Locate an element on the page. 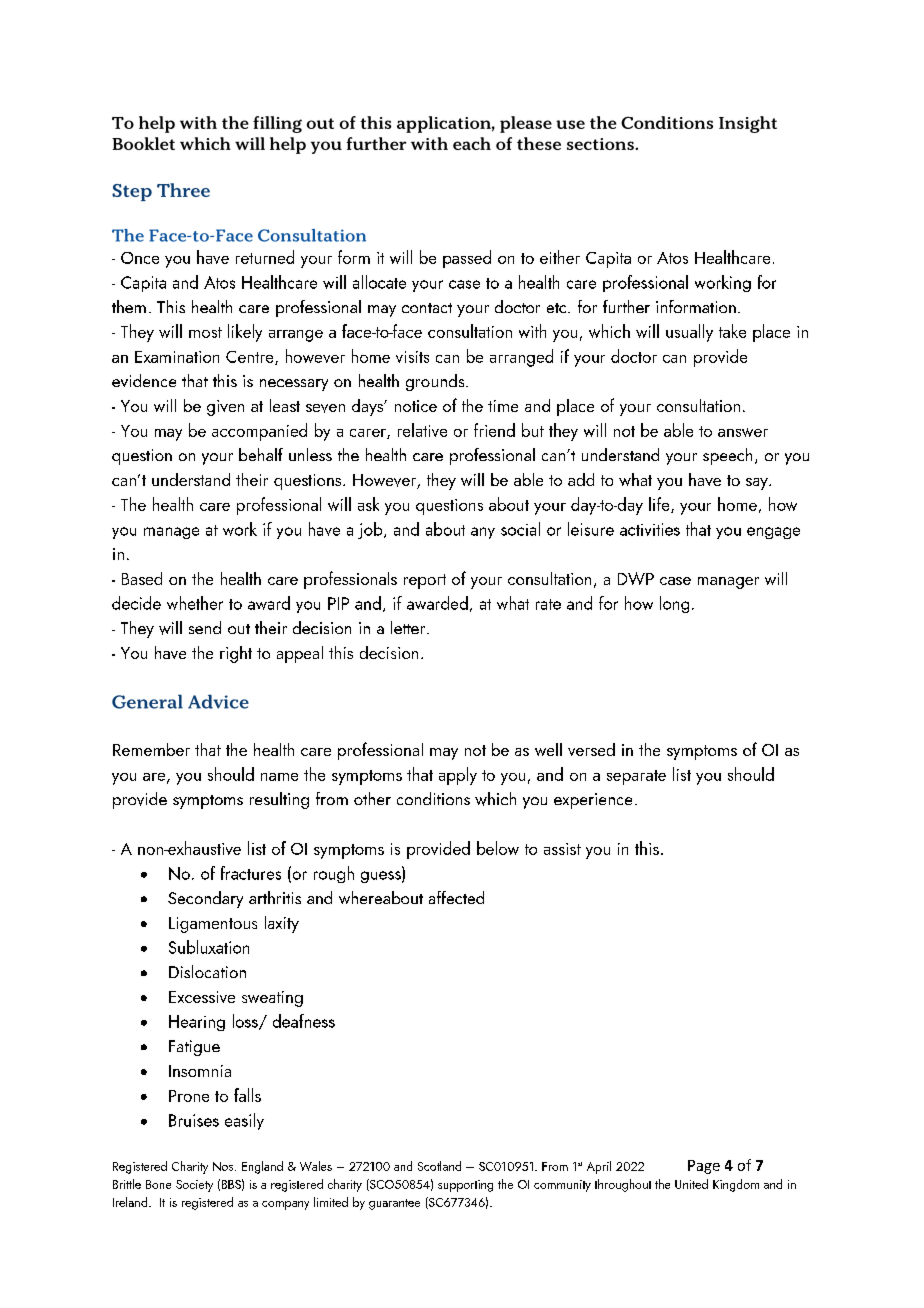 The width and height of the page is (924, 1308). behalf is located at coordinates (261, 454).
